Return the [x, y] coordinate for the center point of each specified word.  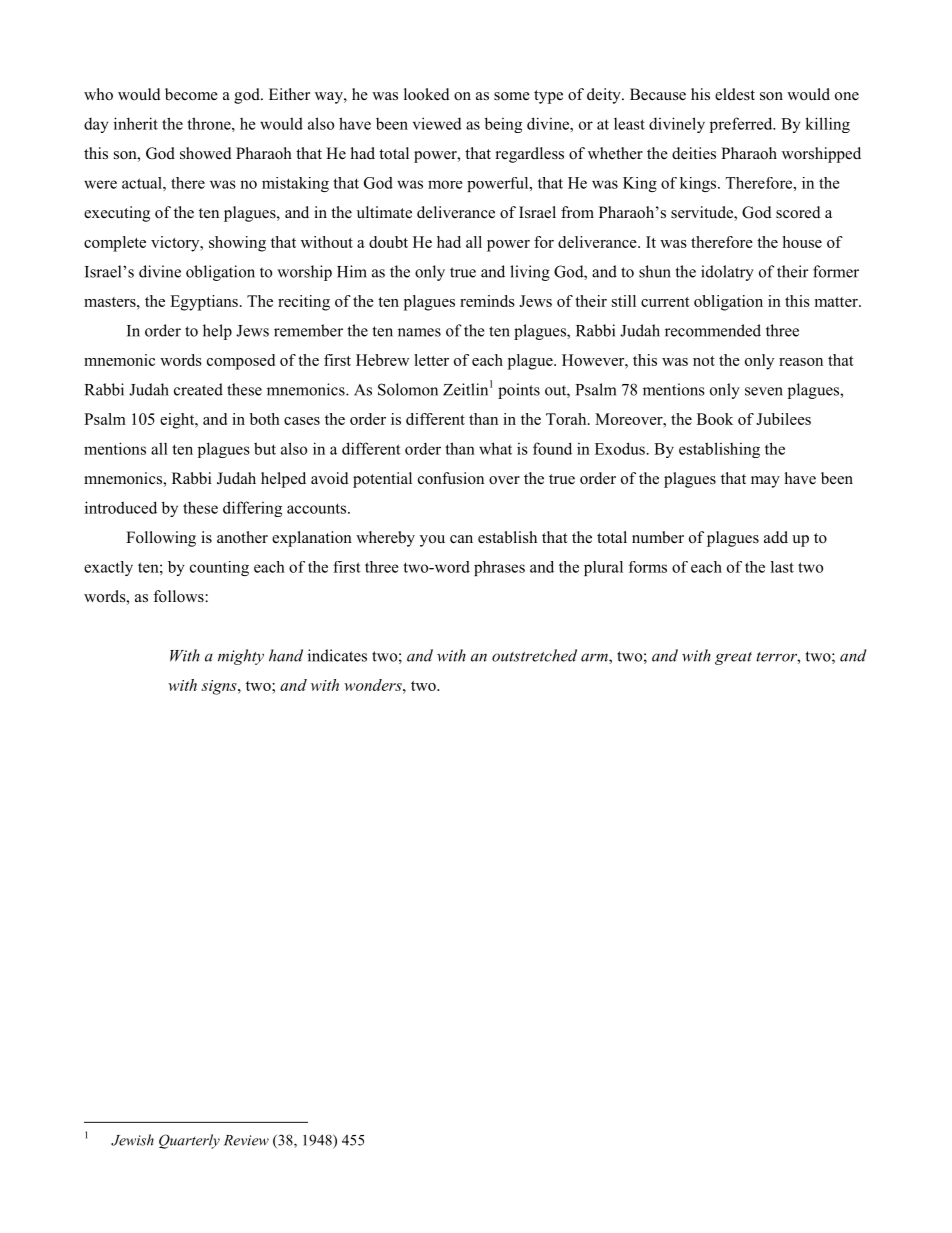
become [191, 94]
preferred [742, 125]
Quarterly [189, 1141]
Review [246, 1140]
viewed [437, 123]
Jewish [132, 1140]
